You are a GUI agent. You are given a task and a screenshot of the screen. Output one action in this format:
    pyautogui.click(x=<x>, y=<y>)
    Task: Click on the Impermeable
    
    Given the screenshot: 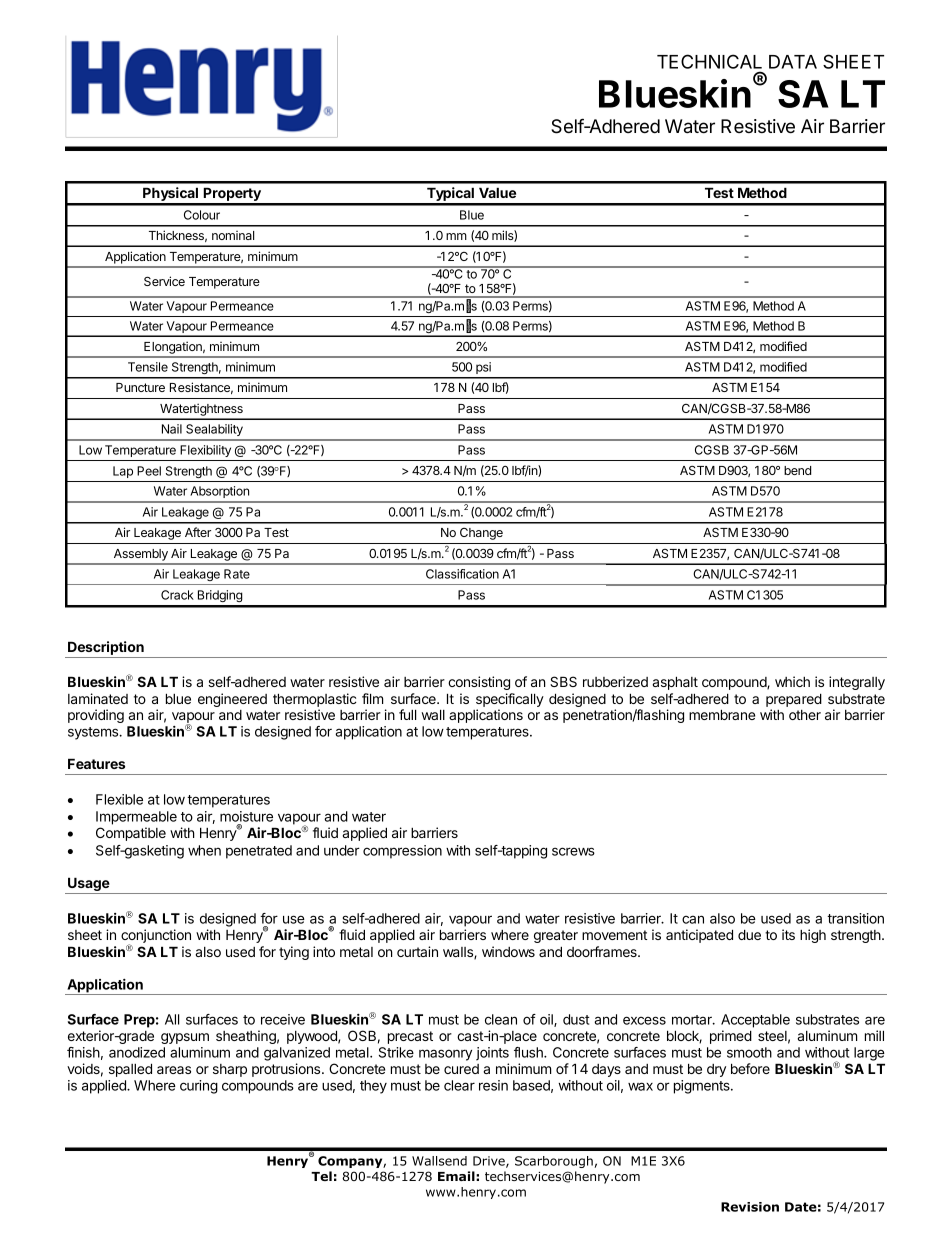 What is the action you would take?
    pyautogui.click(x=136, y=818)
